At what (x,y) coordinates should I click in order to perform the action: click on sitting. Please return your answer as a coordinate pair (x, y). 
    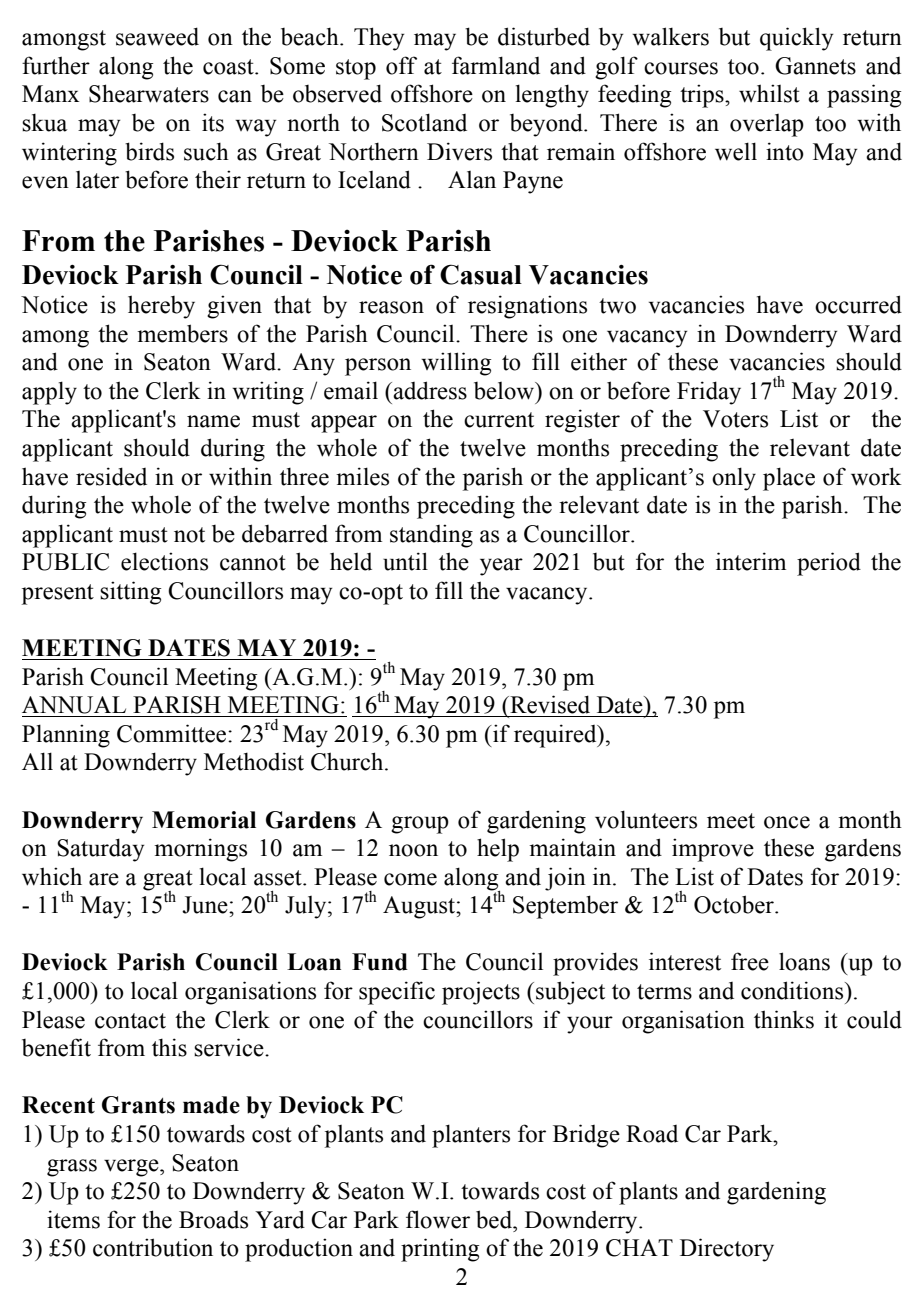
    Looking at the image, I should click on (130, 593).
